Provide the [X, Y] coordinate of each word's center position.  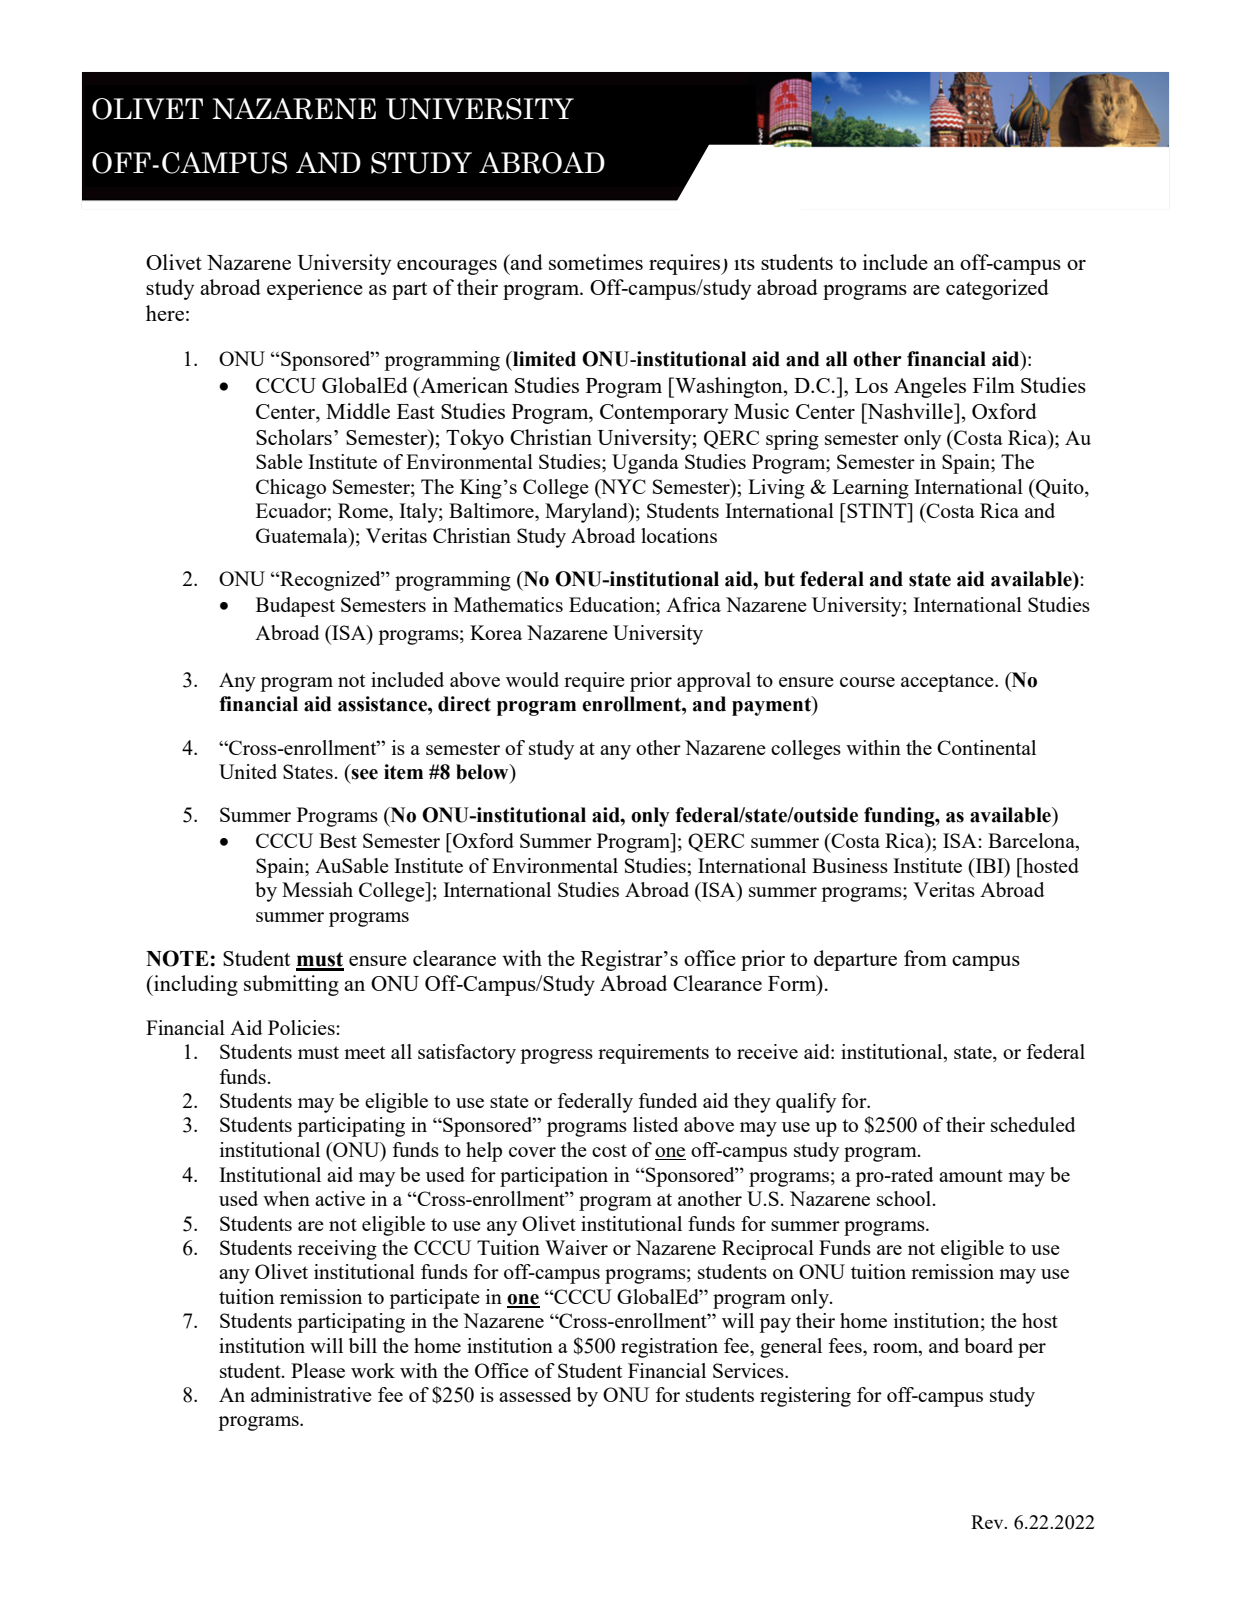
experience [315, 289]
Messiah [317, 889]
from [925, 958]
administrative [311, 1394]
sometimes [596, 262]
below [483, 772]
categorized [997, 289]
